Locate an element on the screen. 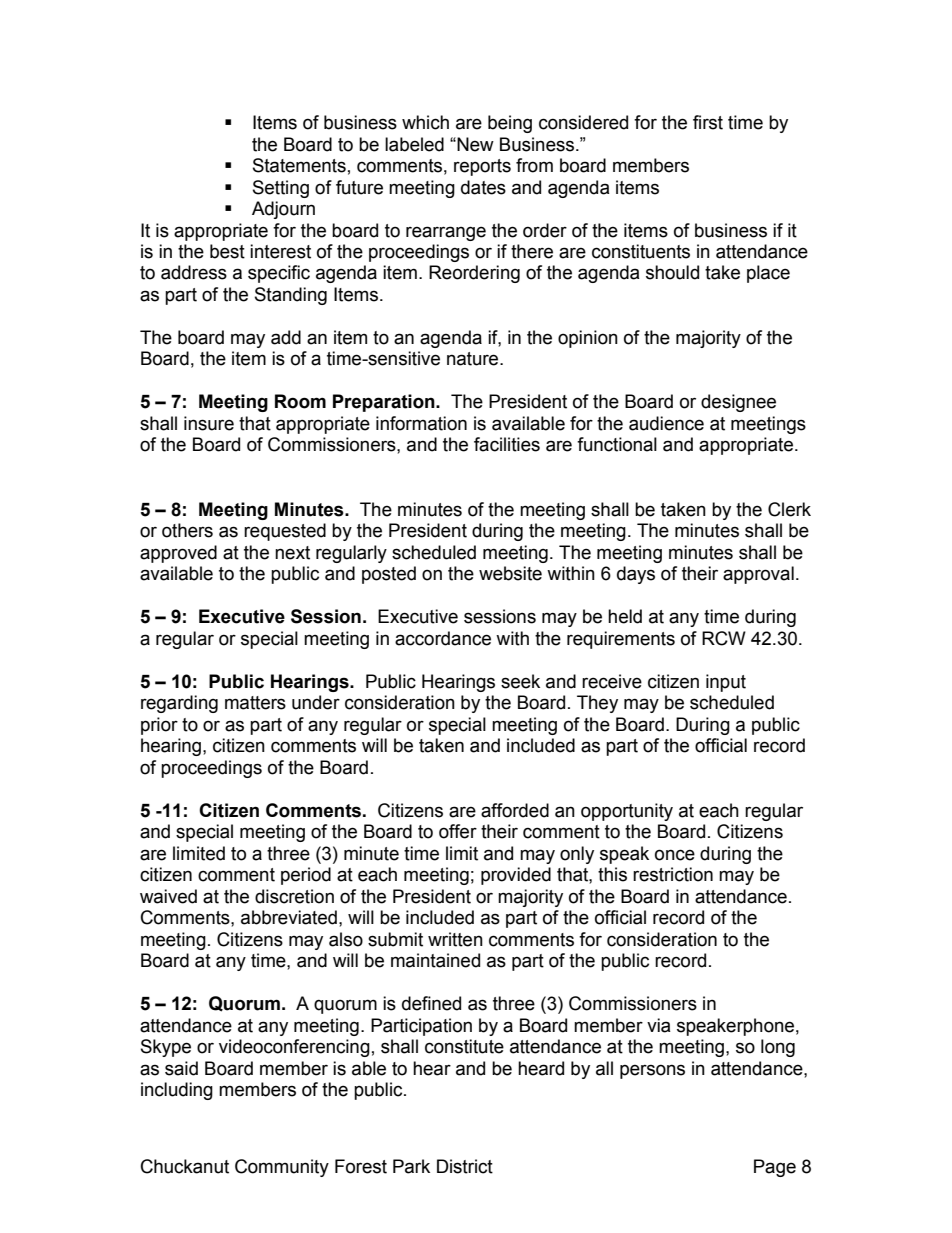 The width and height of the screenshot is (952, 1233). matters is located at coordinates (255, 703).
